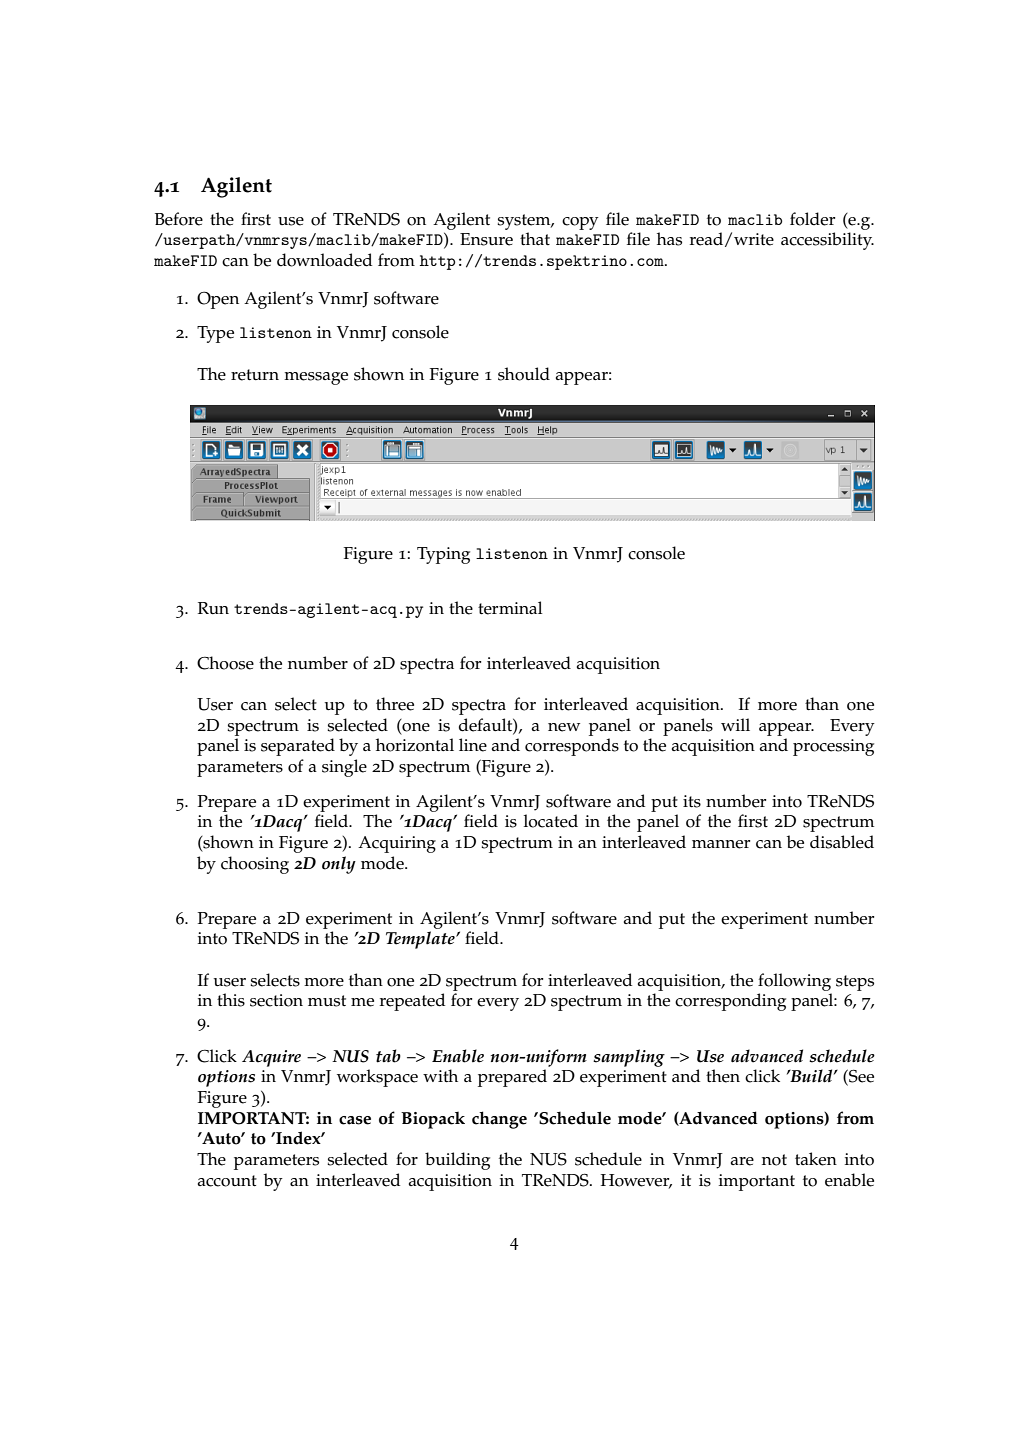 This screenshot has width=1029, height=1456. Describe the element at coordinates (735, 724) in the screenshot. I see `will` at that location.
